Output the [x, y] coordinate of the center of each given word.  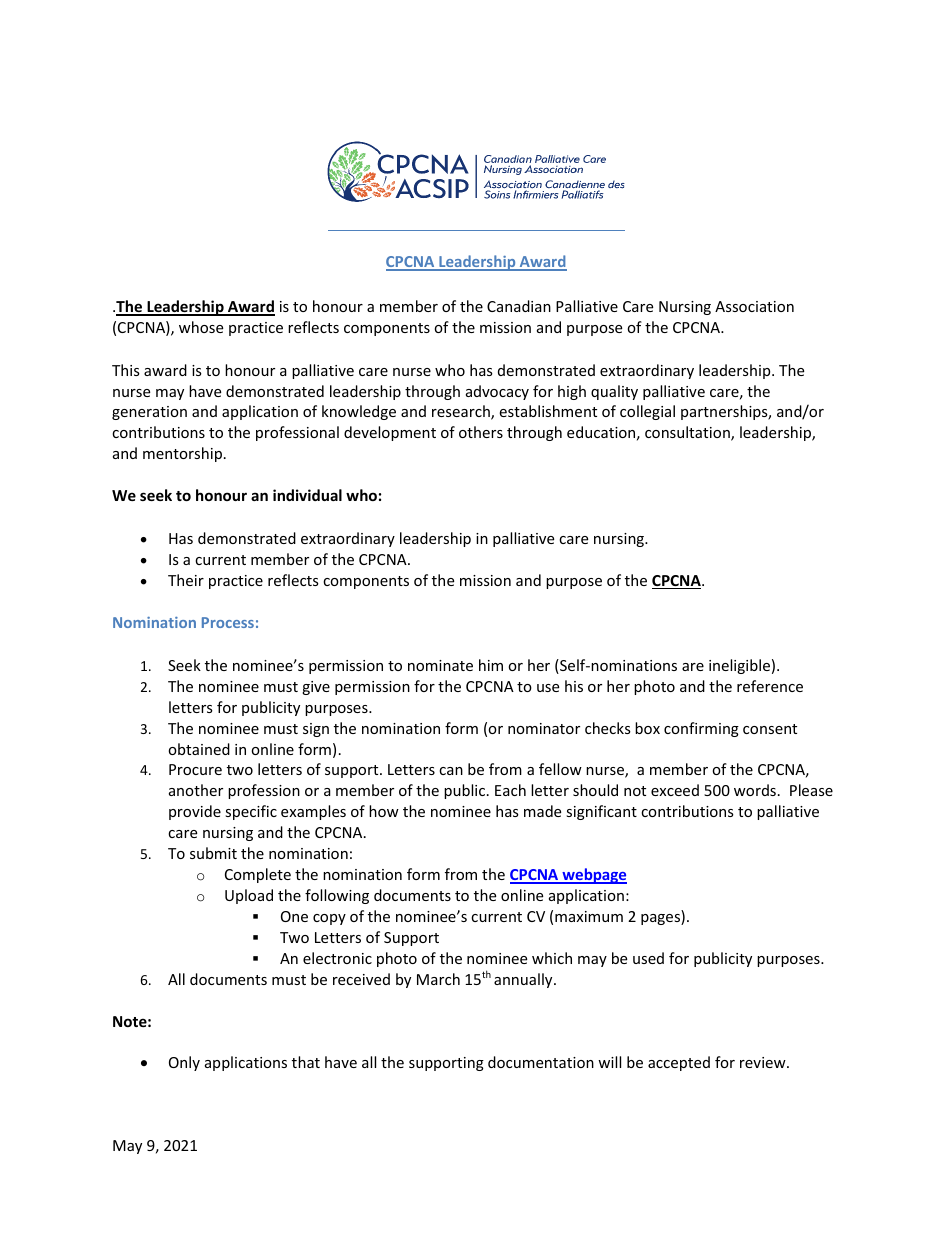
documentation [541, 1062]
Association [754, 306]
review [764, 1062]
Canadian [519, 306]
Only [184, 1063]
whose [201, 327]
